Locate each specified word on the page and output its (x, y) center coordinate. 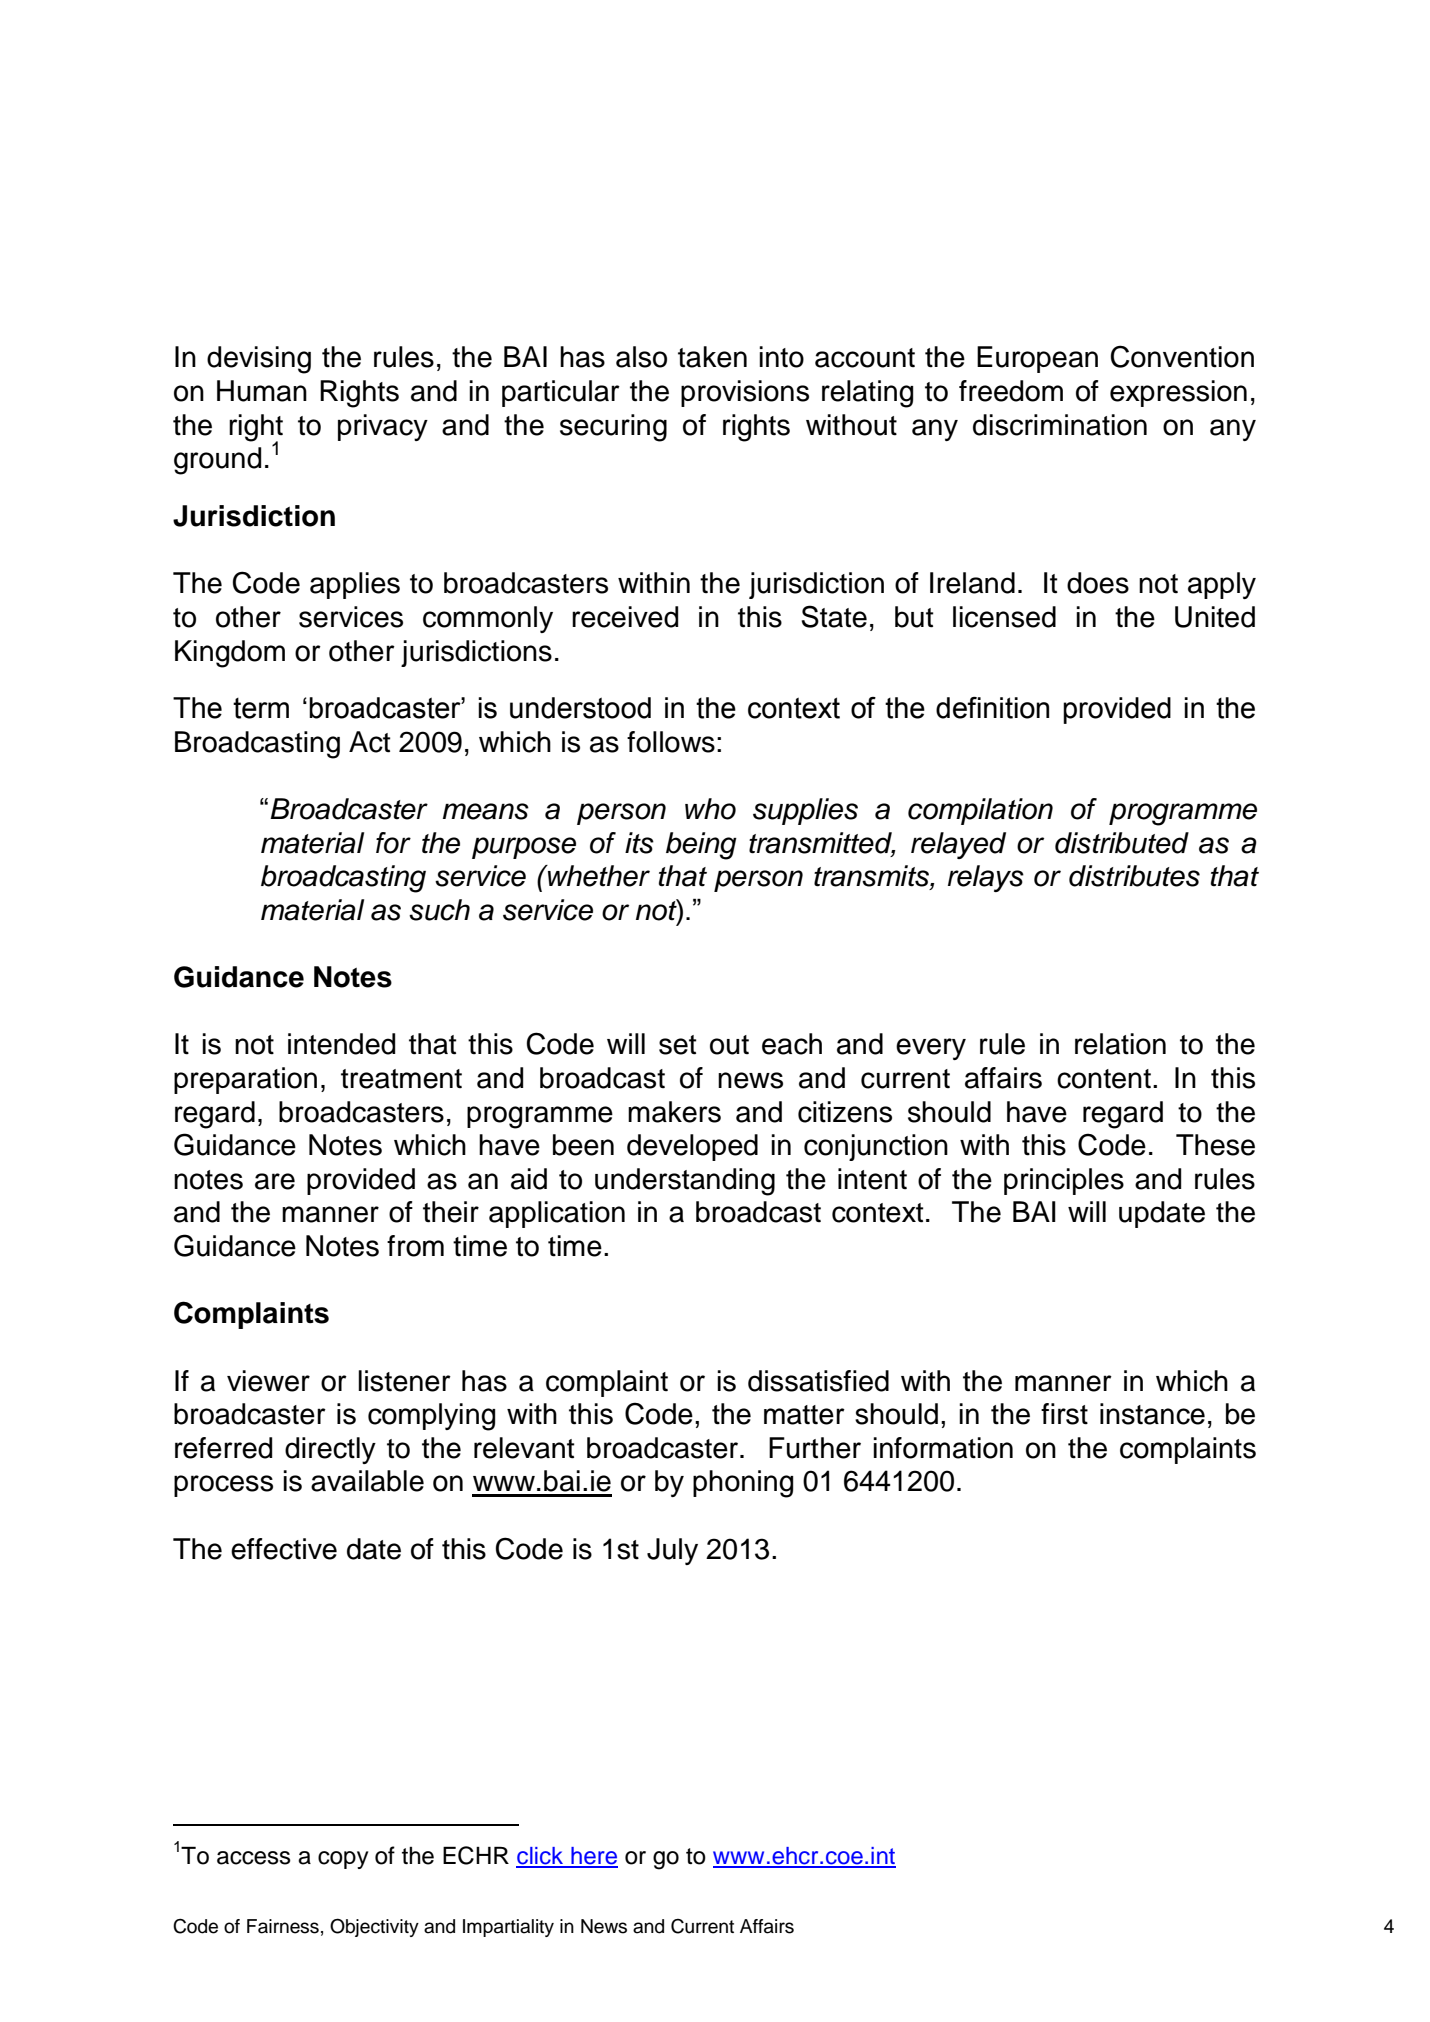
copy (343, 1860)
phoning (743, 1484)
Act (370, 742)
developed (692, 1147)
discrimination (1060, 425)
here (593, 1857)
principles (1064, 1181)
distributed (1122, 843)
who (710, 809)
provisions (745, 393)
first (1064, 1414)
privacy (383, 427)
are (275, 1181)
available (367, 1481)
